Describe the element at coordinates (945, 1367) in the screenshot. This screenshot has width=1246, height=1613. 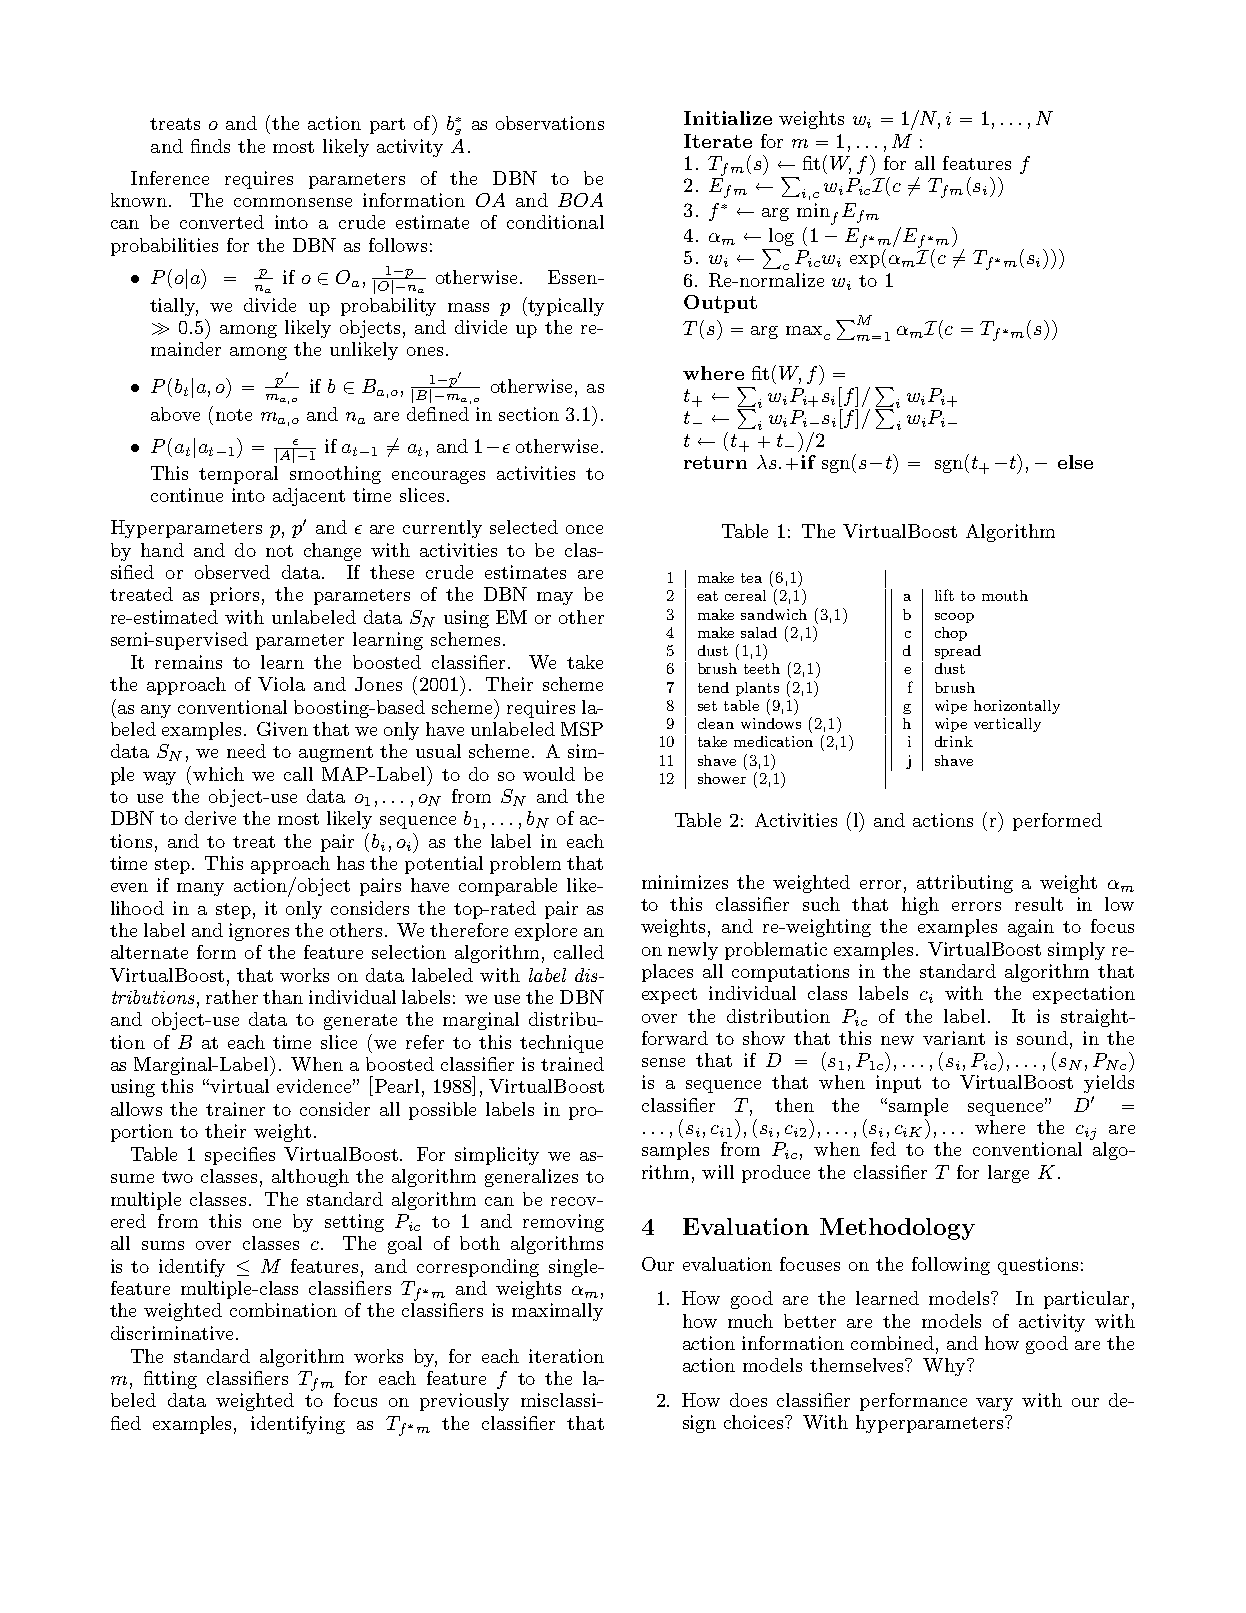
I see `Why` at that location.
